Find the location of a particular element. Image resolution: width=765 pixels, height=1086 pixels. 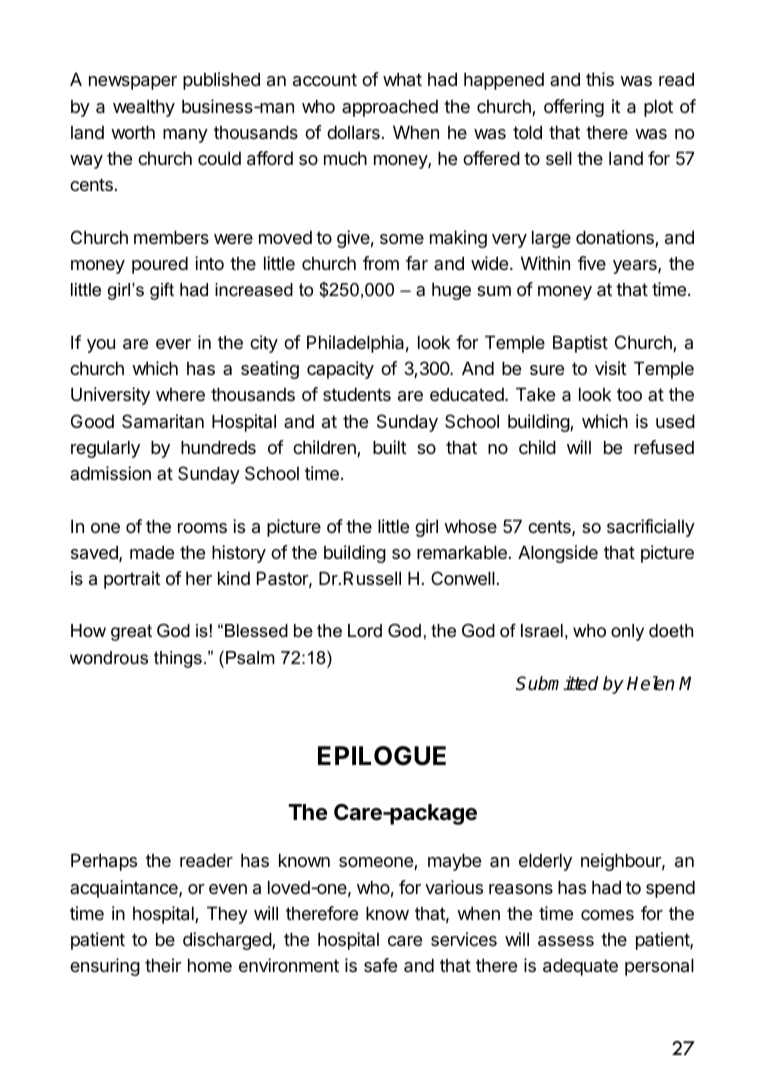

built is located at coordinates (390, 447).
